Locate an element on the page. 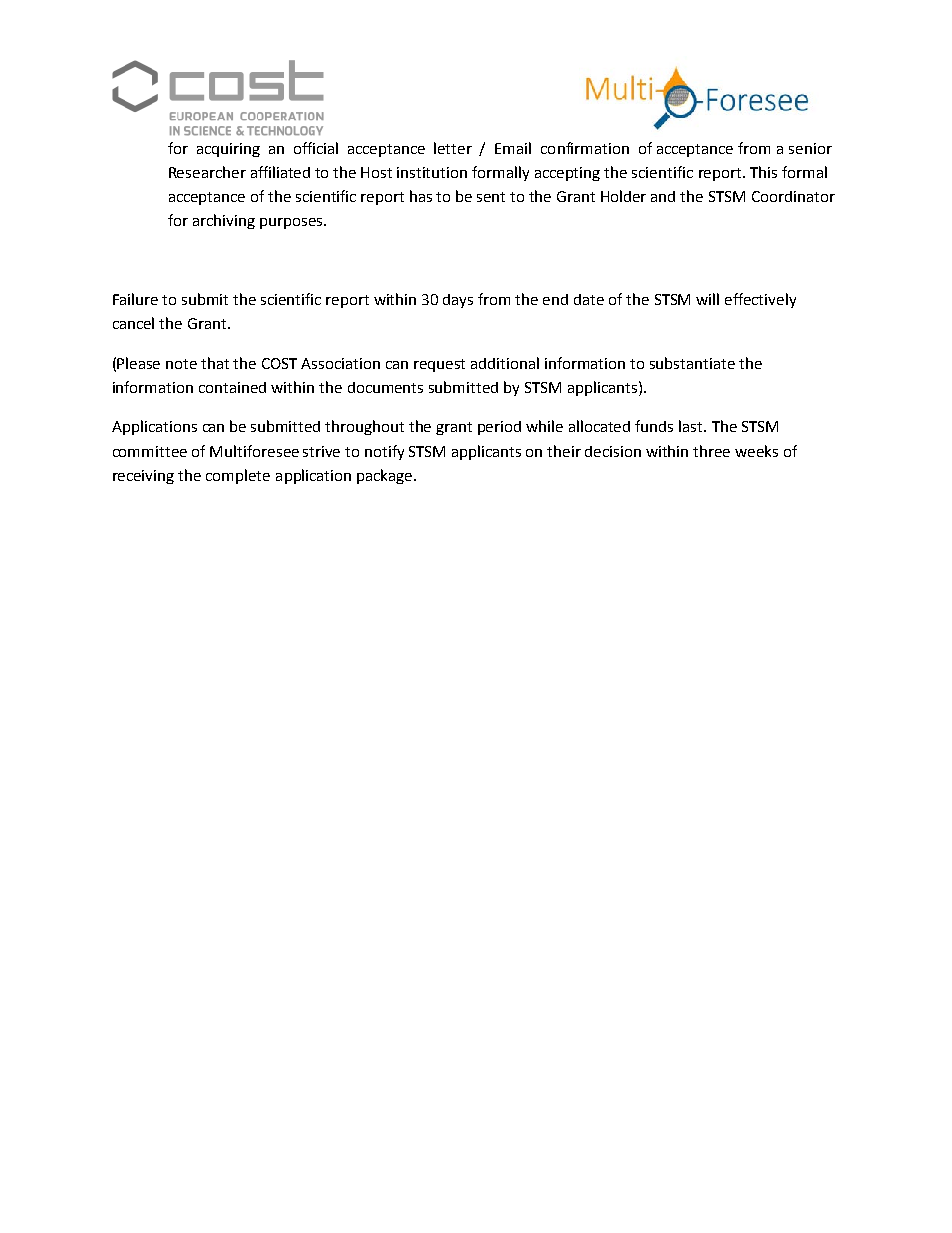 The image size is (952, 1233). cancel is located at coordinates (133, 323).
